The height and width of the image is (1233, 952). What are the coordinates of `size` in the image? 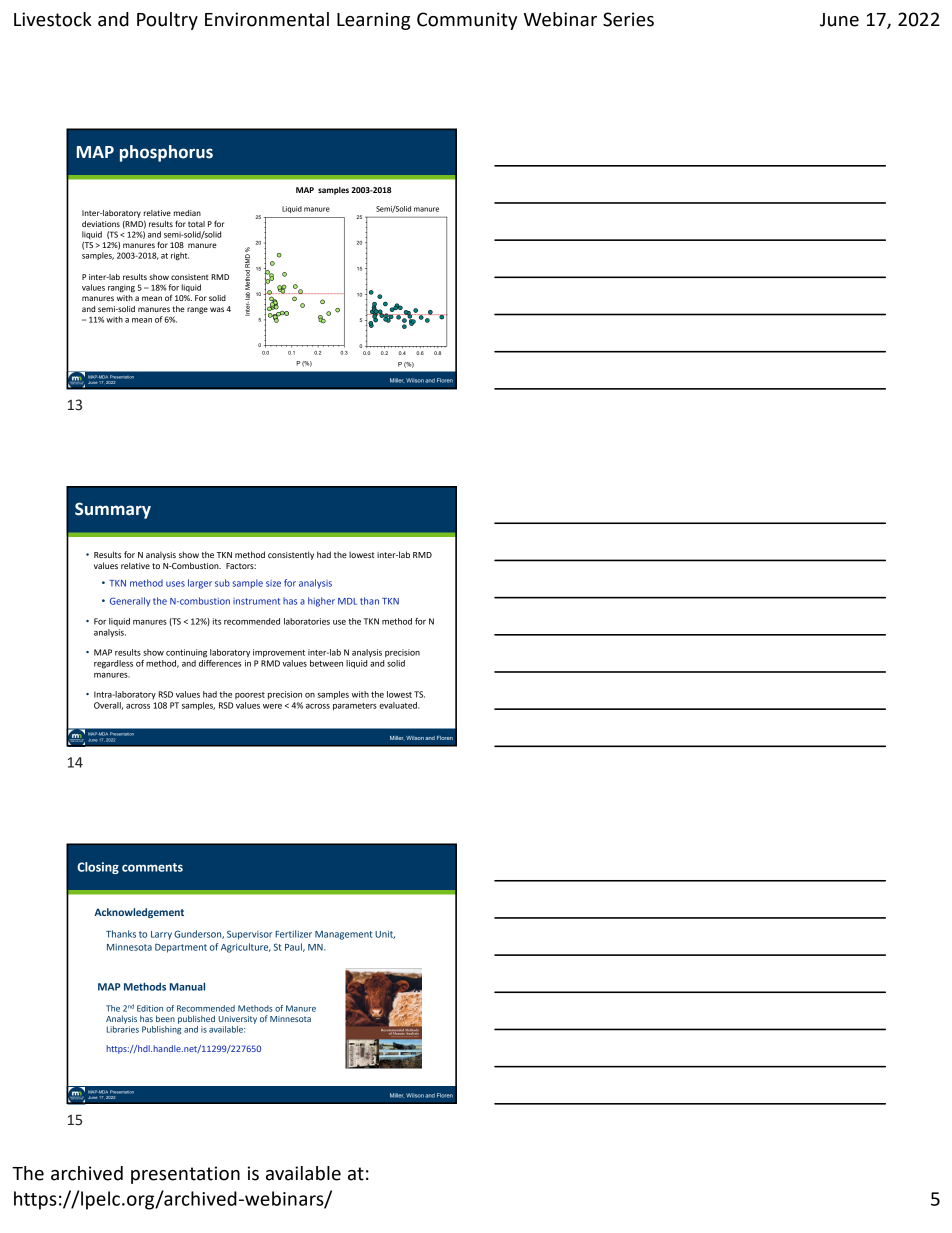 It's located at (273, 583).
